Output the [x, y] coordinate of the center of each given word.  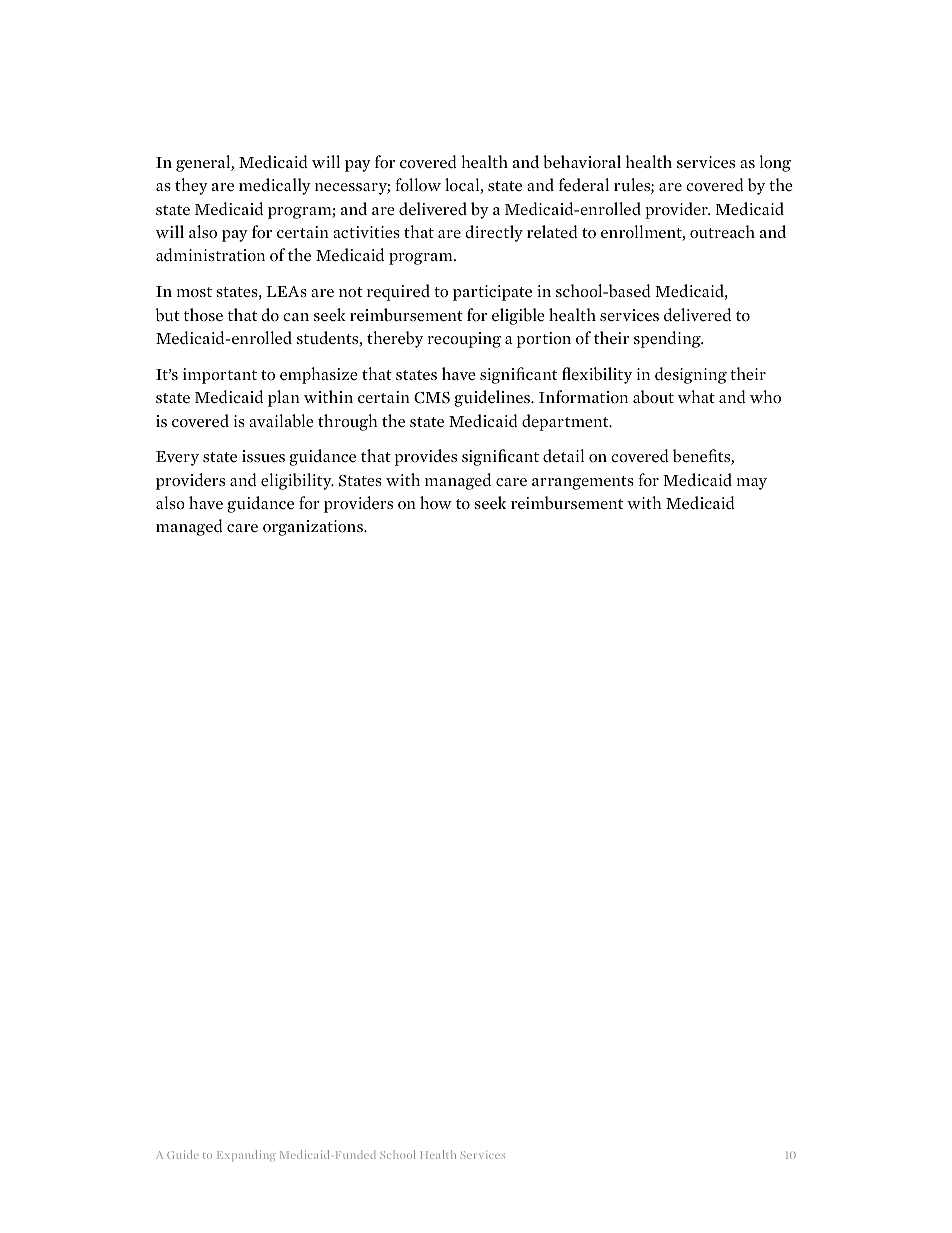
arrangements [583, 483]
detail [563, 456]
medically [275, 186]
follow [418, 185]
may [752, 484]
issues [263, 456]
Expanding [246, 1155]
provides [426, 457]
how [436, 502]
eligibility [297, 481]
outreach [722, 232]
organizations [314, 528]
